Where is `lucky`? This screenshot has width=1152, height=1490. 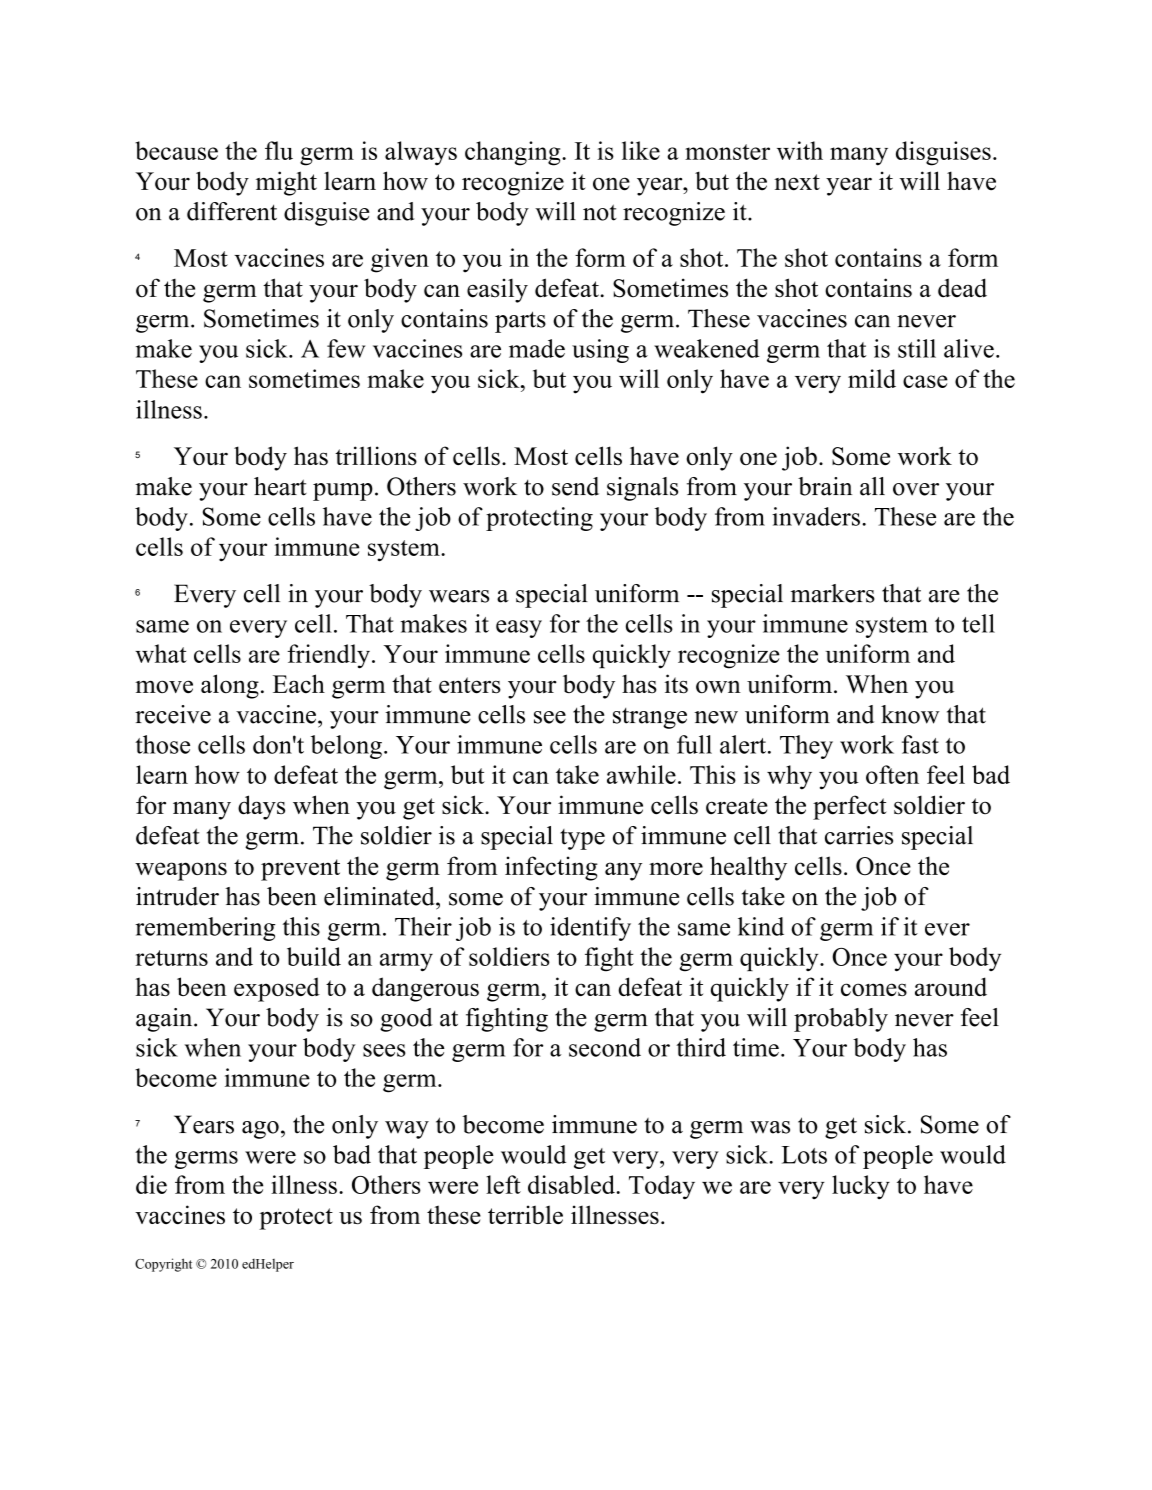 lucky is located at coordinates (861, 1187).
